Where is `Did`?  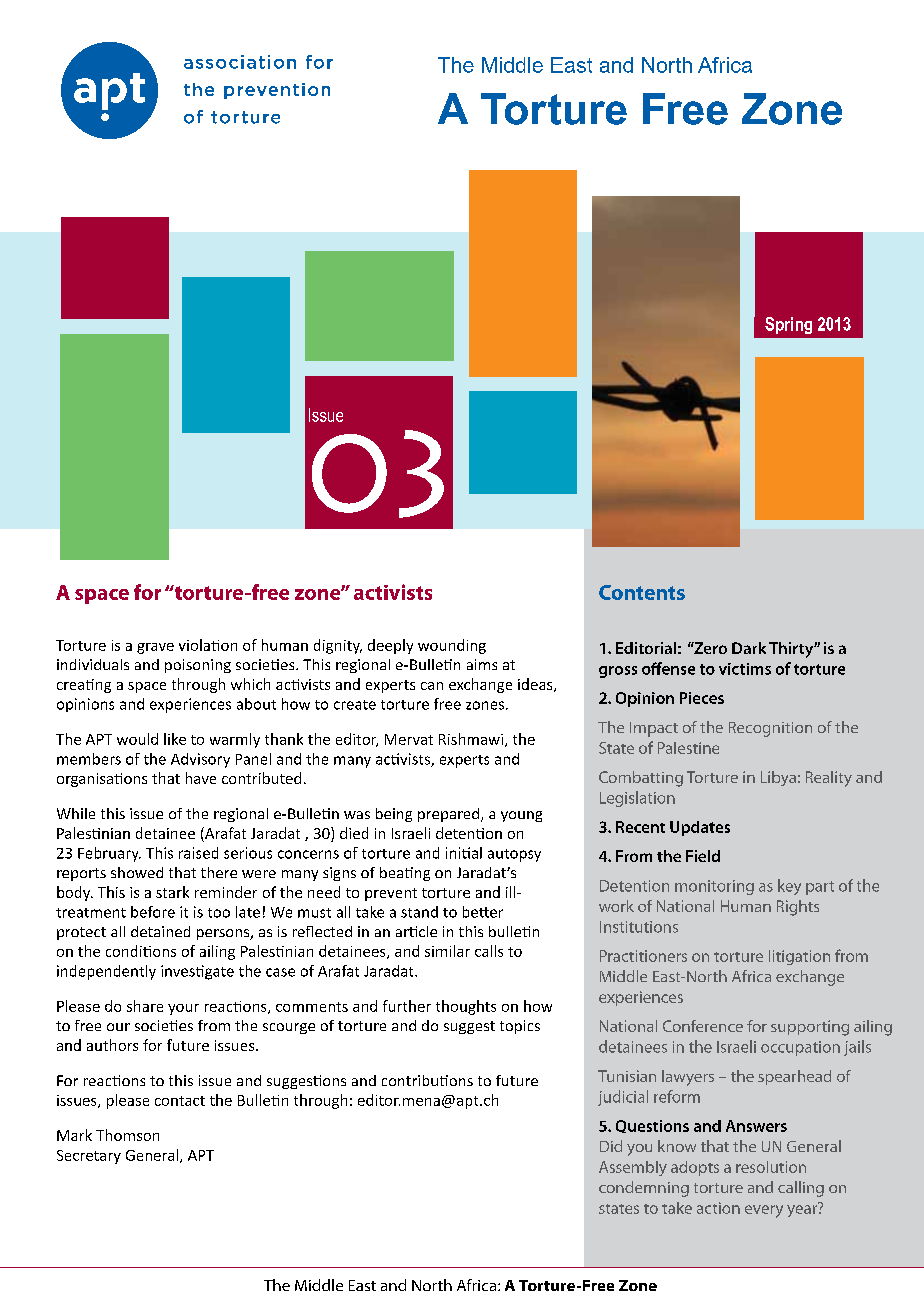 Did is located at coordinates (611, 1146).
